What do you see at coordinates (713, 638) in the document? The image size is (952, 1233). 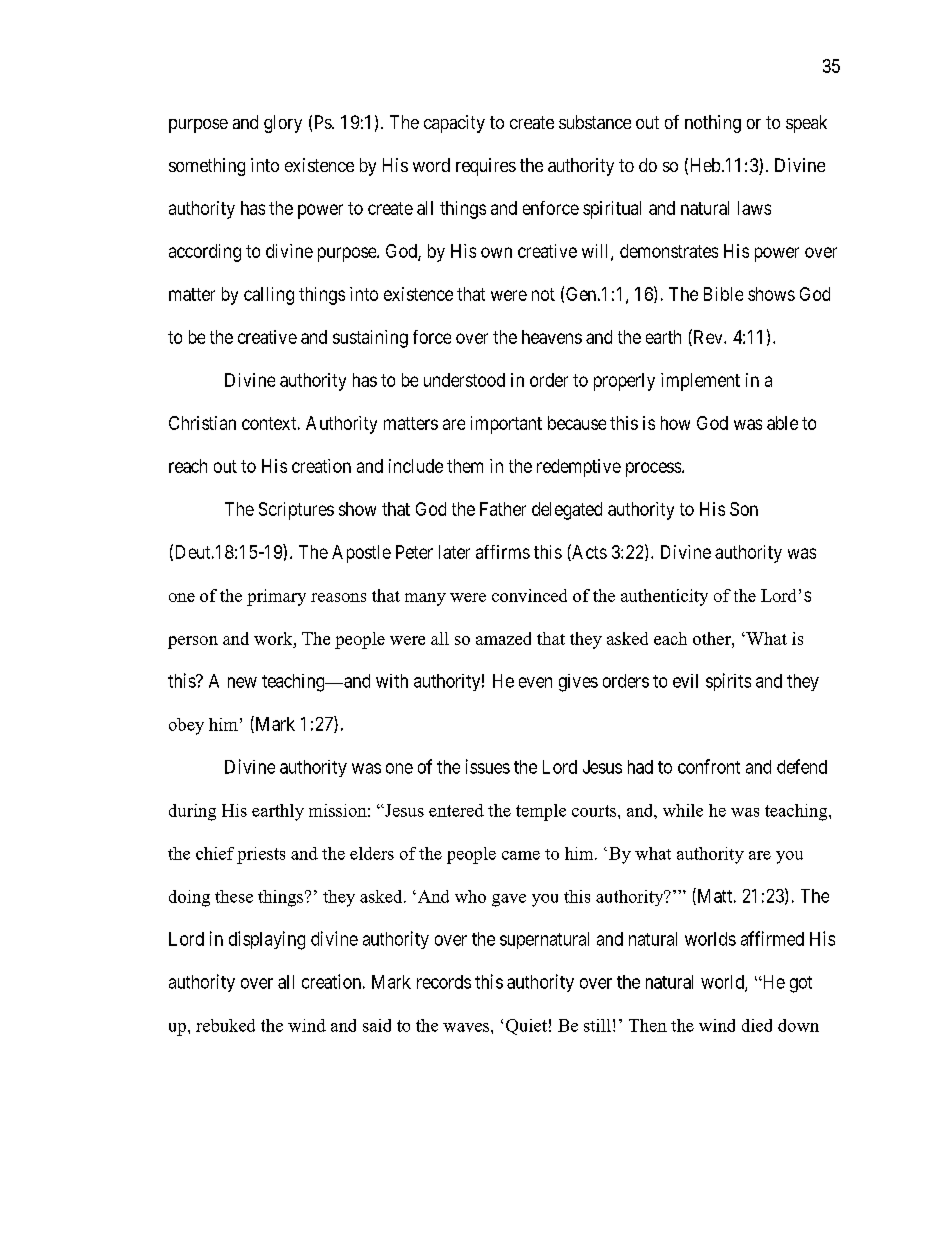 I see `other` at bounding box center [713, 638].
